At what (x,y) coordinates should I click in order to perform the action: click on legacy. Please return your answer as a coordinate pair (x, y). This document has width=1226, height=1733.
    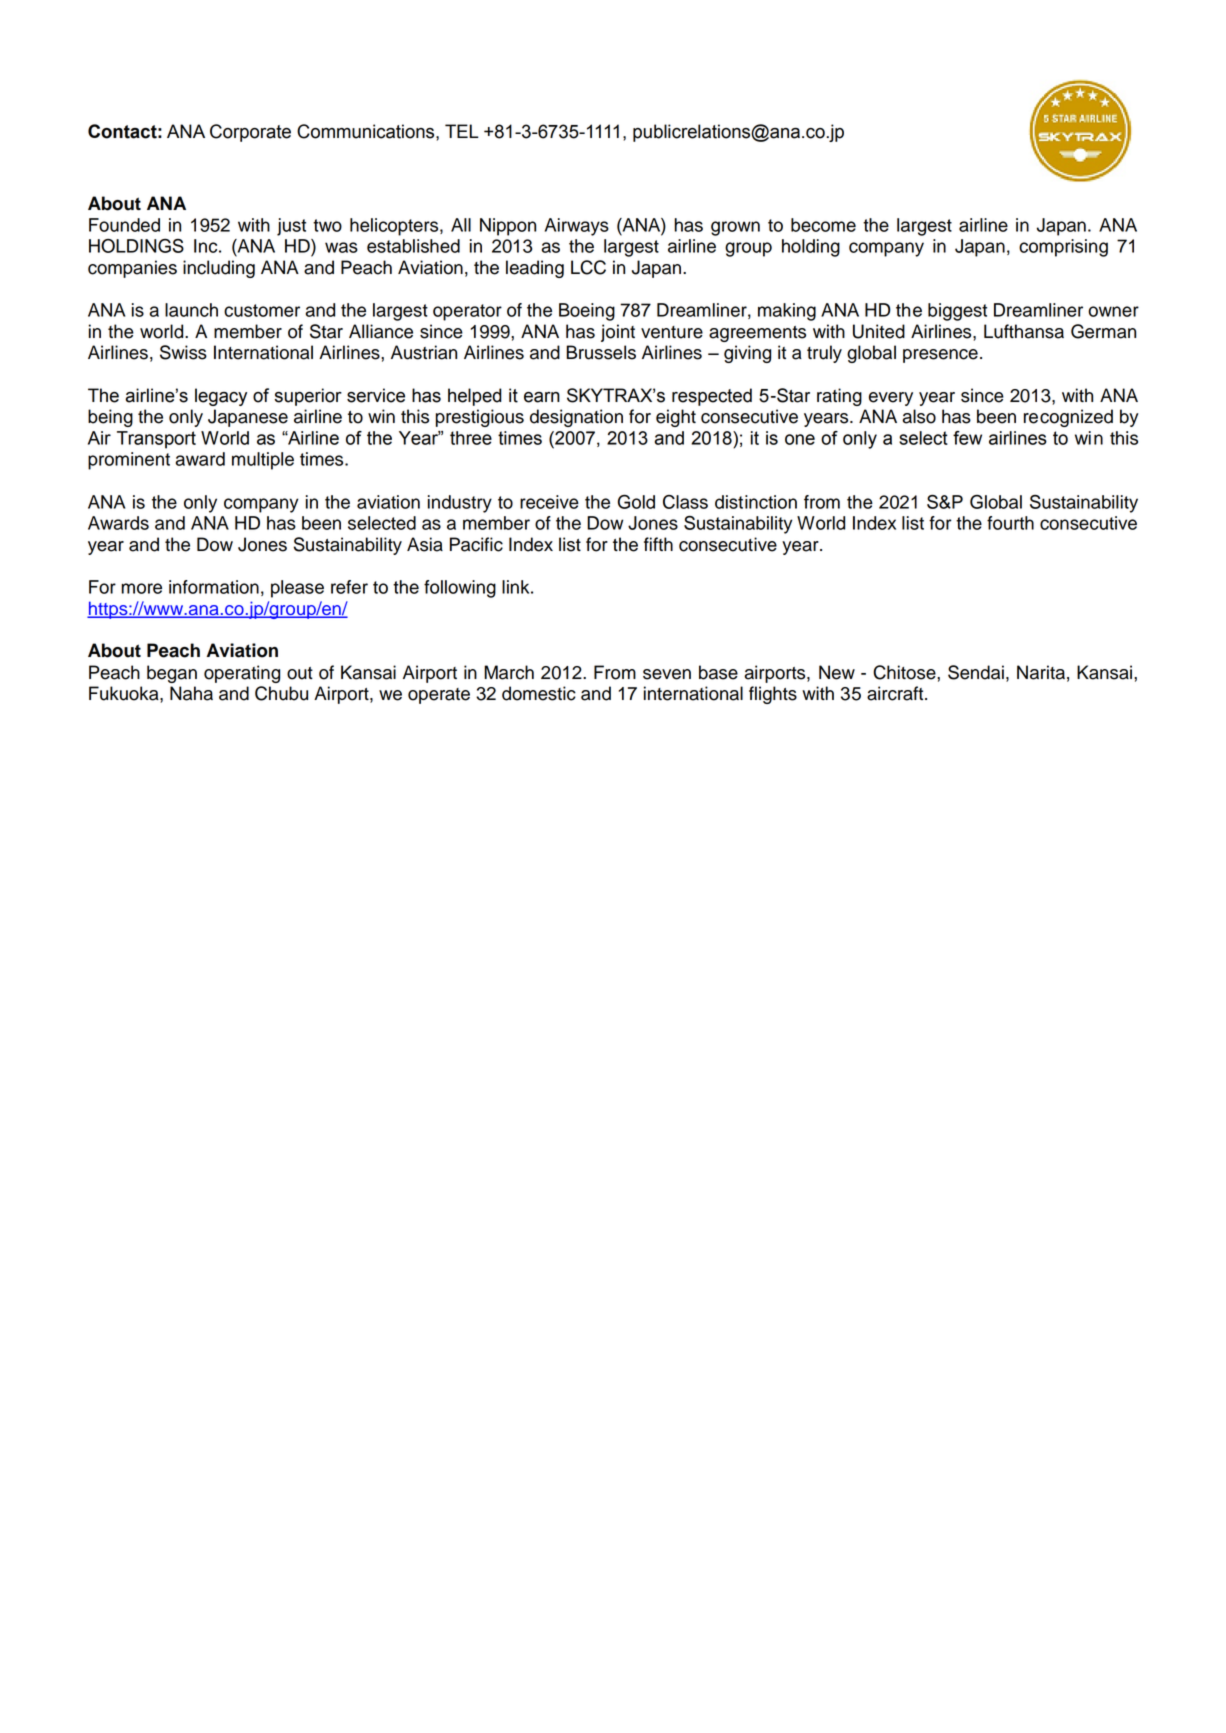
    Looking at the image, I should click on (221, 397).
